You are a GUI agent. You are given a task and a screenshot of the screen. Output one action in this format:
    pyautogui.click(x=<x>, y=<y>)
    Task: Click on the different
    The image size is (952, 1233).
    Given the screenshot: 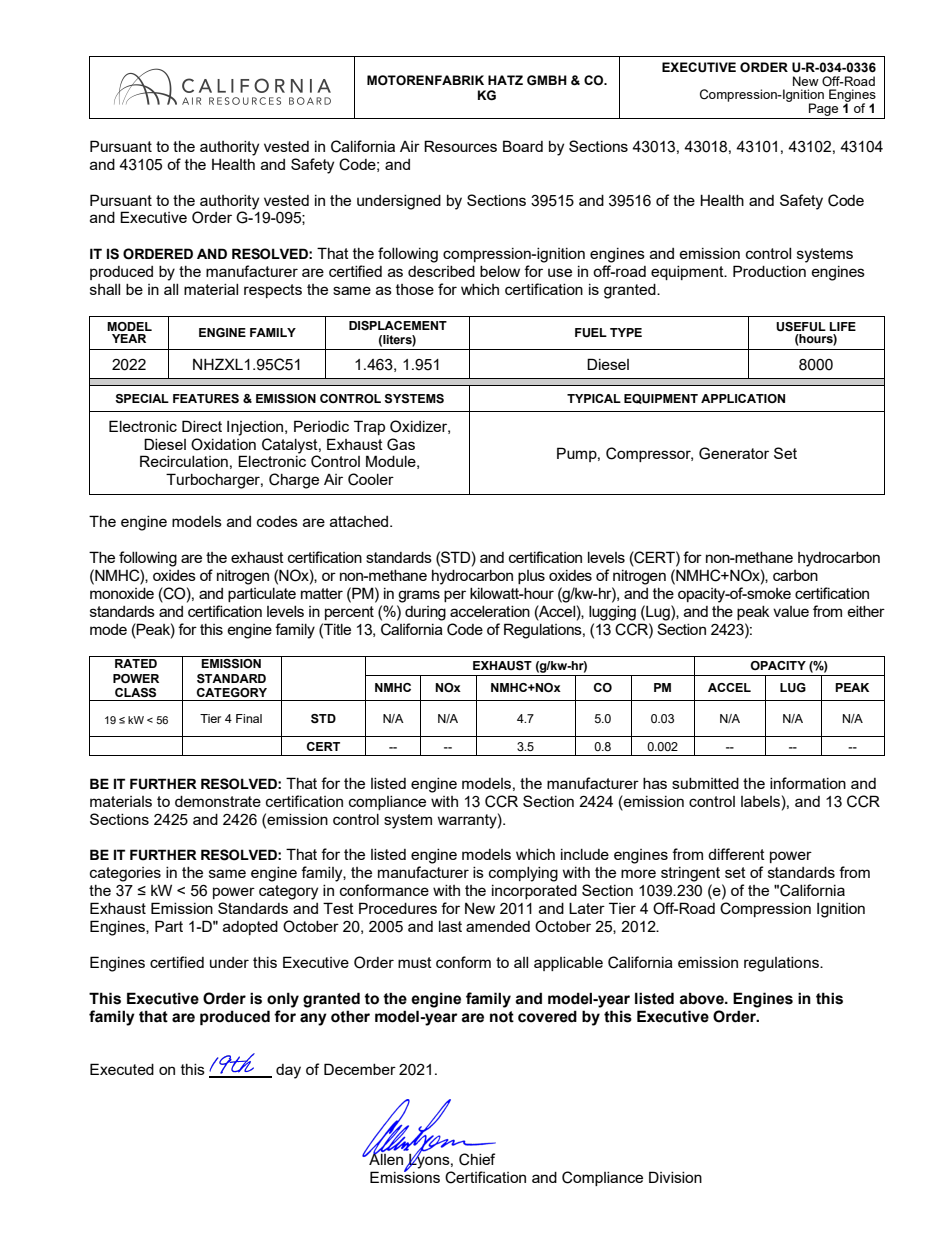 What is the action you would take?
    pyautogui.click(x=736, y=854)
